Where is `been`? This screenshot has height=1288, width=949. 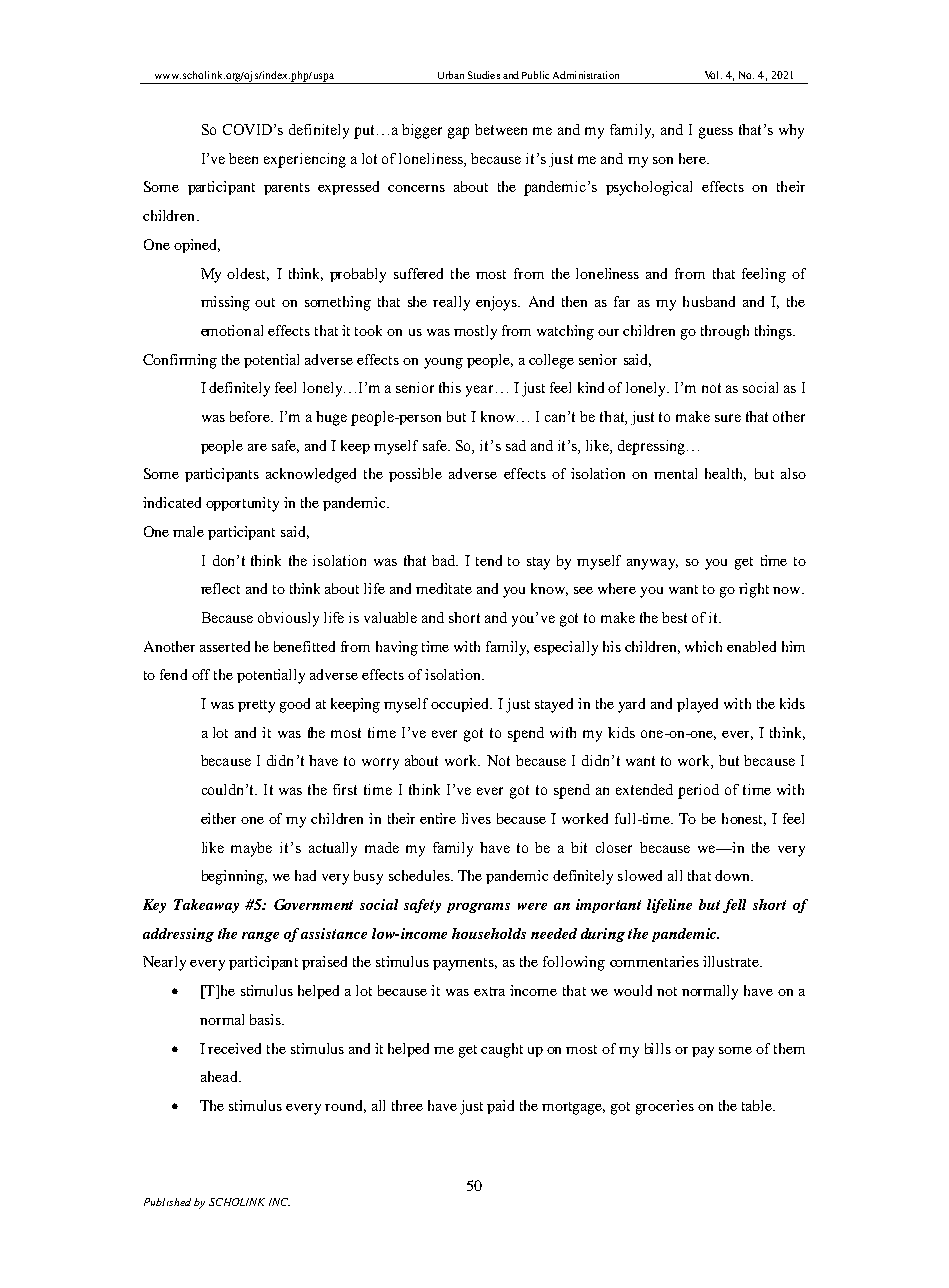 been is located at coordinates (243, 158).
